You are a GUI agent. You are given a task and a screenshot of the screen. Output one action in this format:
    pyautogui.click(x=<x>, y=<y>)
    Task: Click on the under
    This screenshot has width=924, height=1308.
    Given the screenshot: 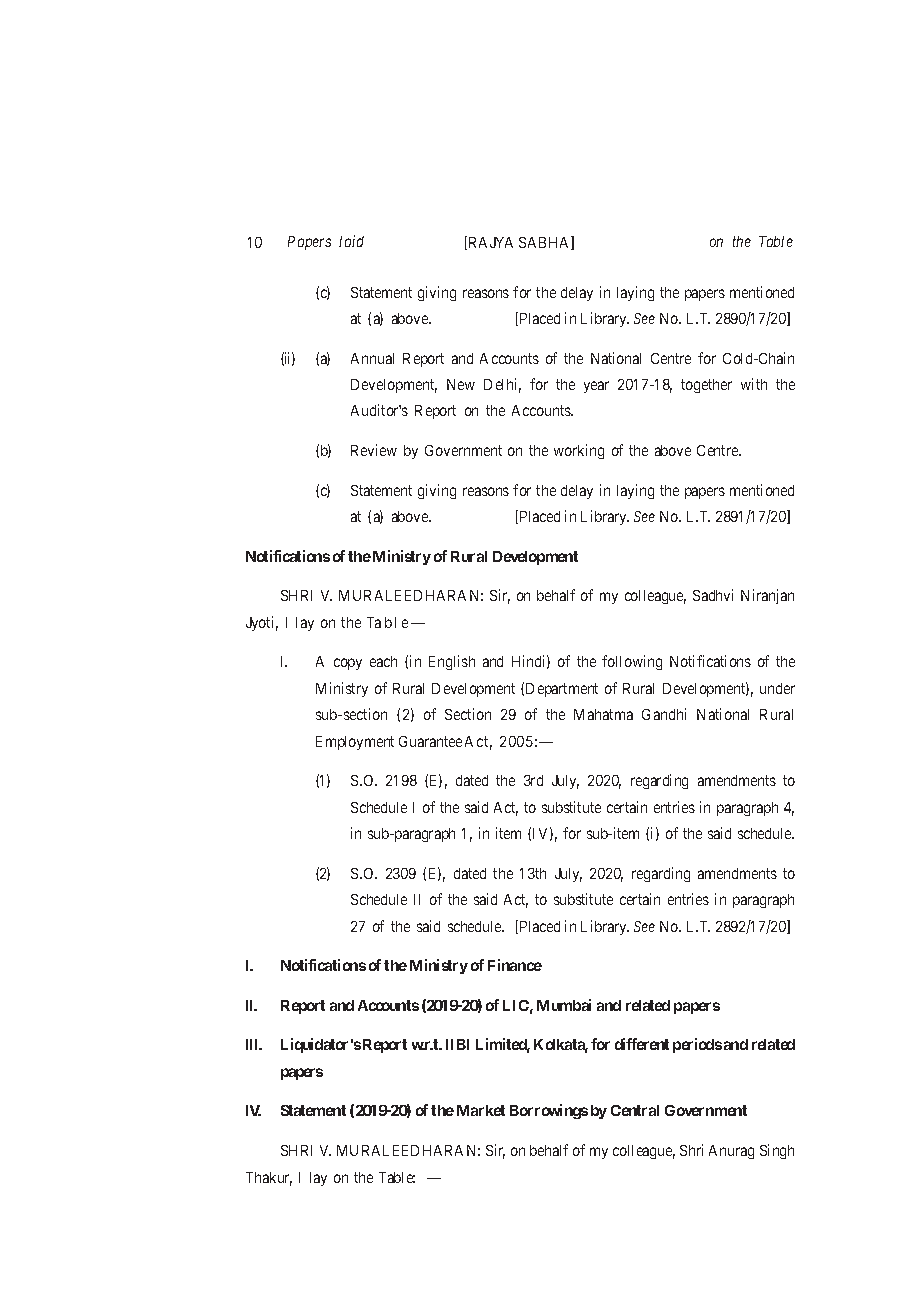 What is the action you would take?
    pyautogui.click(x=777, y=688)
